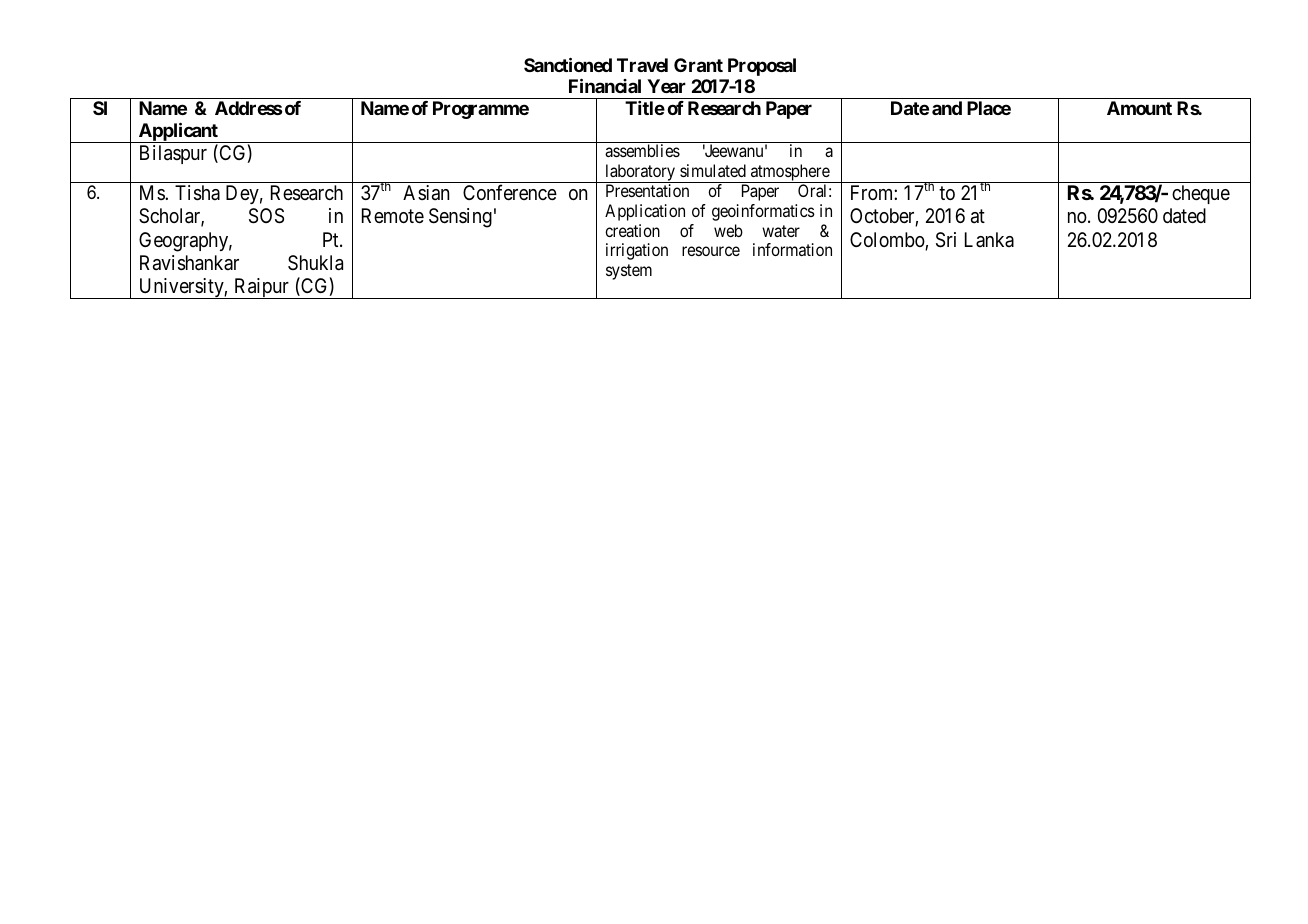 The image size is (1308, 924). What do you see at coordinates (790, 173) in the page?
I see `atmosphere` at bounding box center [790, 173].
